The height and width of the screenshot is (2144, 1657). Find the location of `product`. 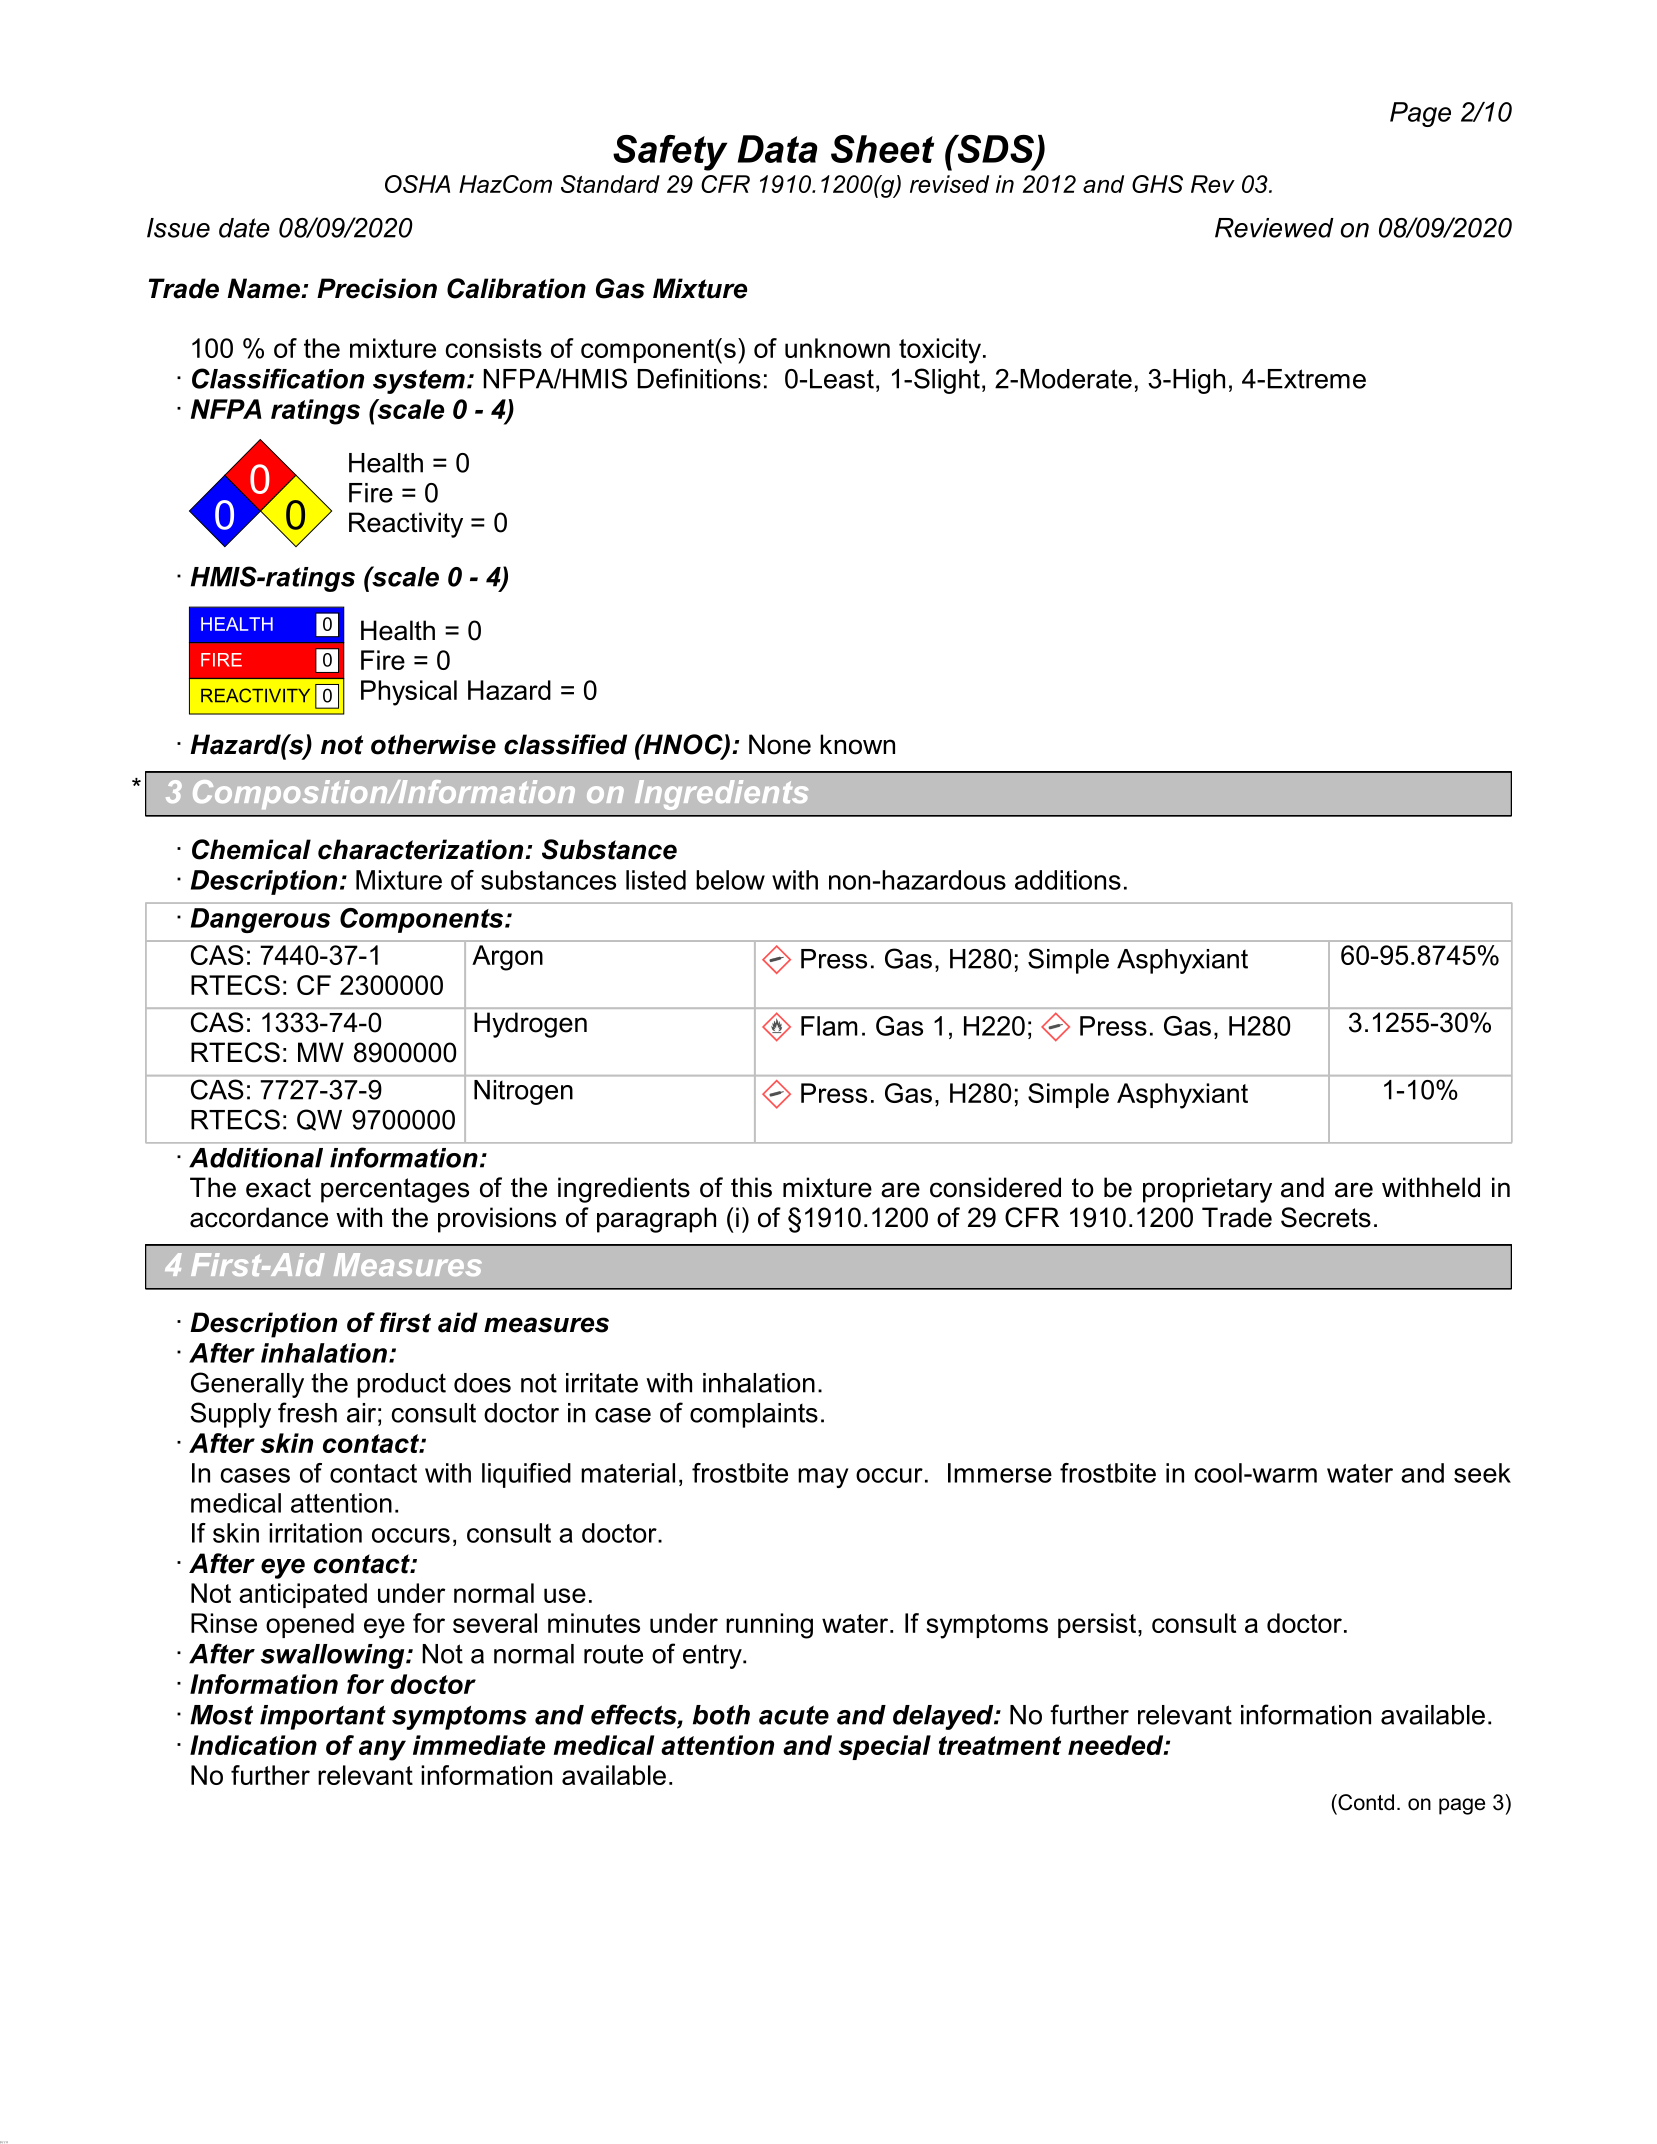

product is located at coordinates (401, 1385).
